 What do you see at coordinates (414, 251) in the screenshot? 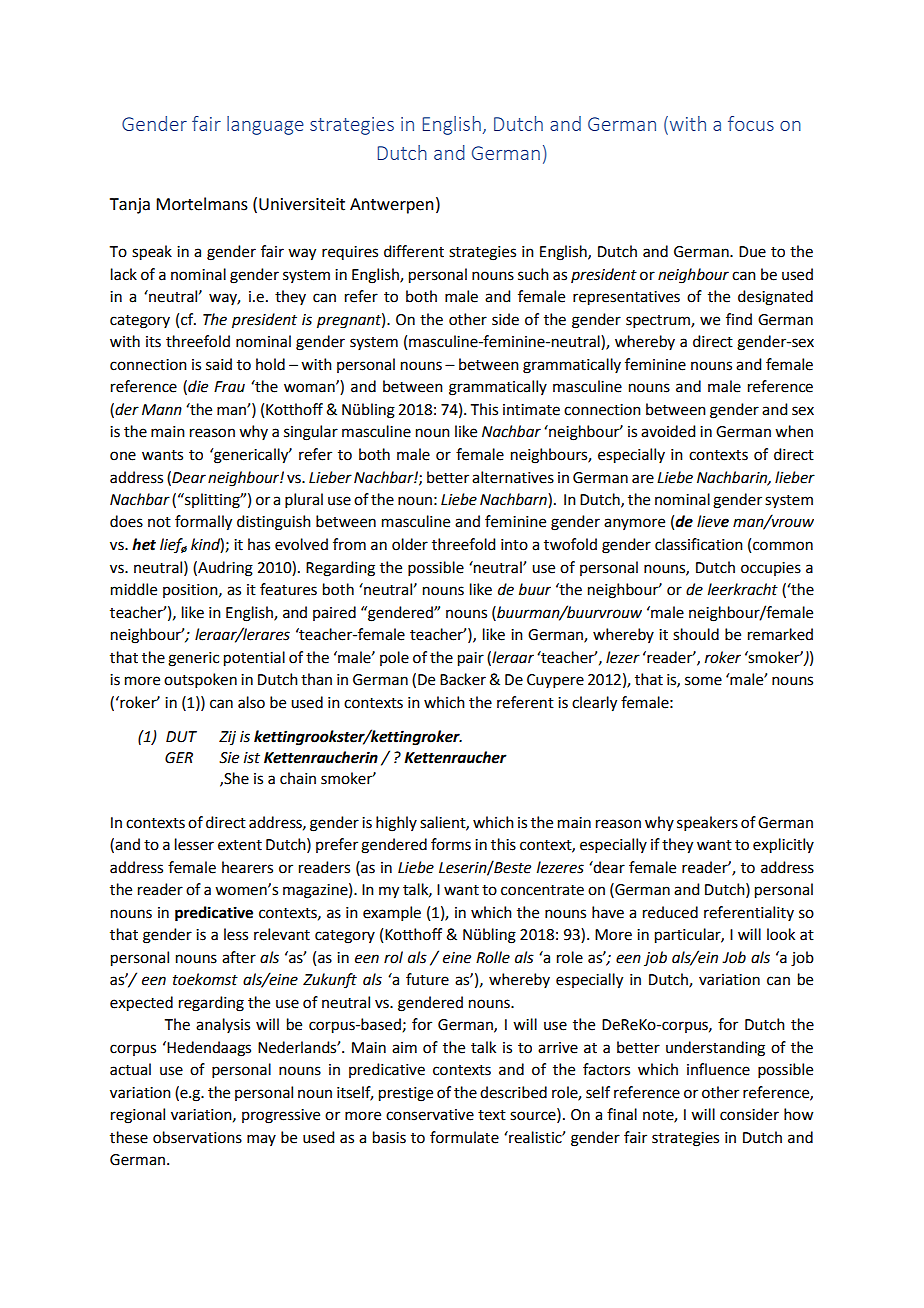
I see `different` at bounding box center [414, 251].
